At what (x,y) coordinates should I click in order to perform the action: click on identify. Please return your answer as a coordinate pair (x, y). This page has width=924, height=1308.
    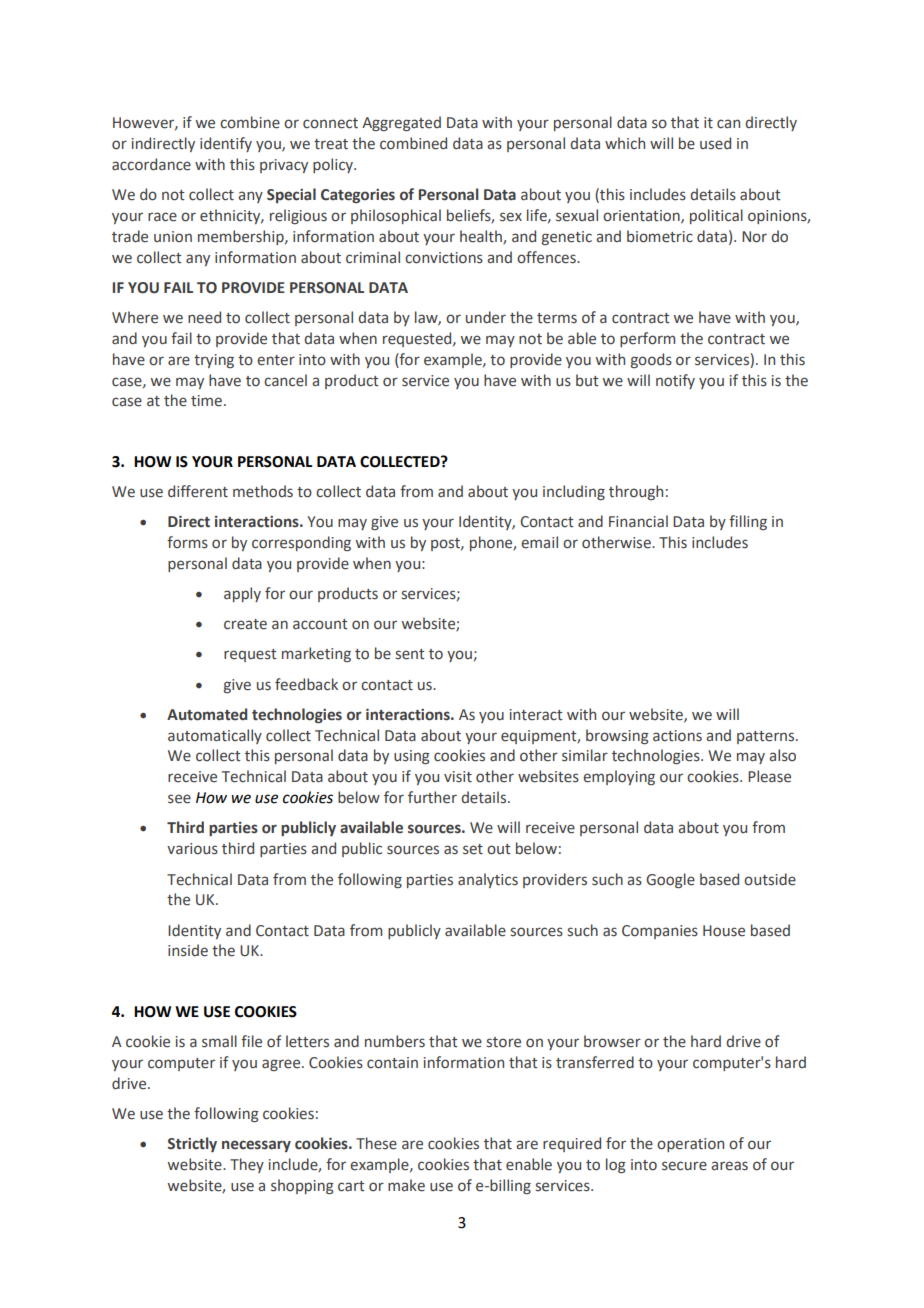
    Looking at the image, I should click on (226, 144).
